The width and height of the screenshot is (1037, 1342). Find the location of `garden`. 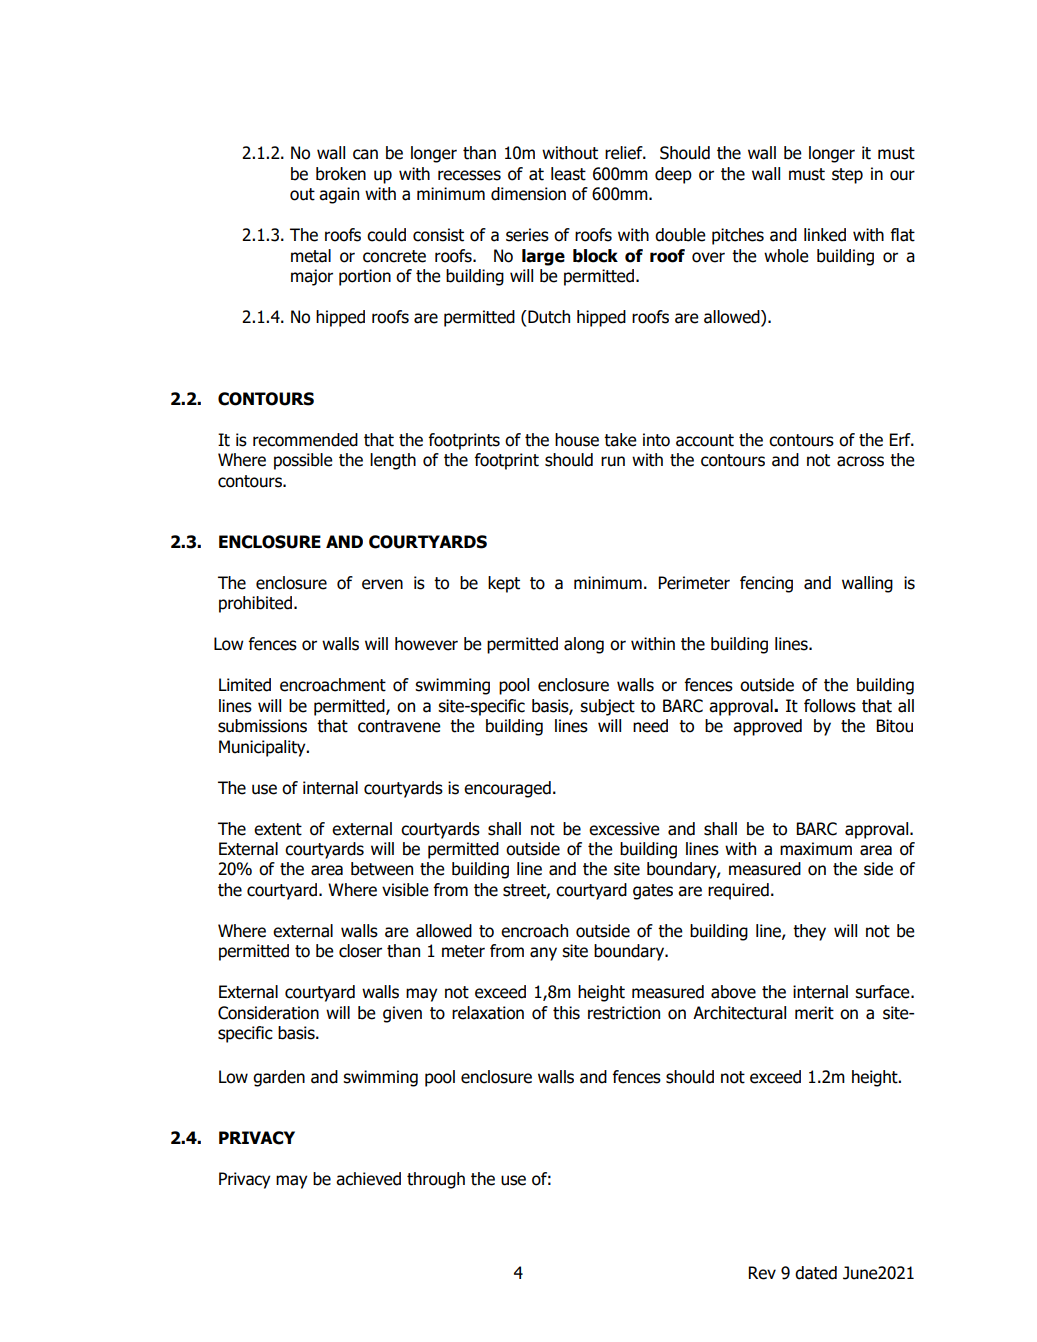

garden is located at coordinates (279, 1078).
